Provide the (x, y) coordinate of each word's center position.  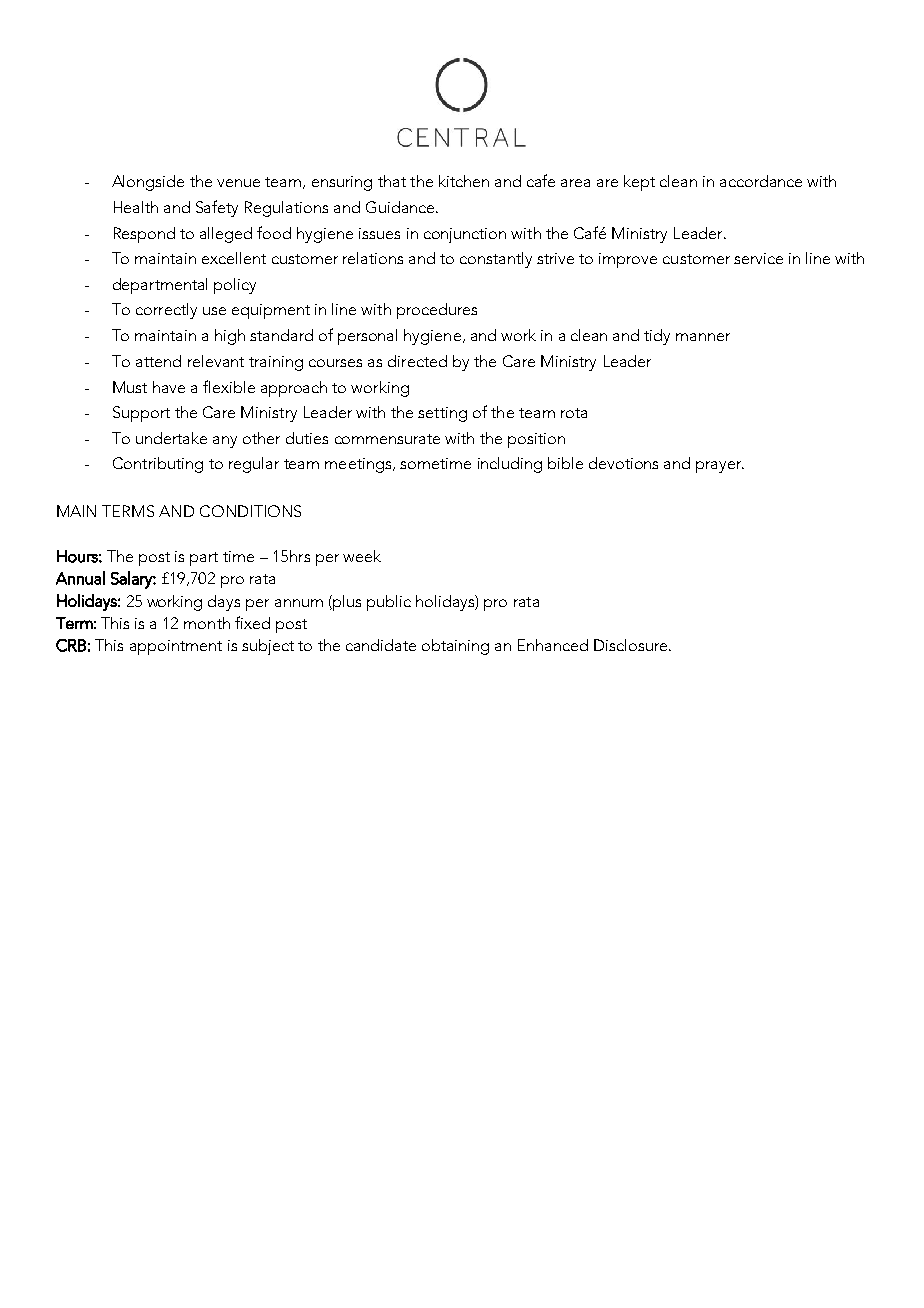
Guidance (401, 207)
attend (158, 361)
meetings (359, 465)
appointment (176, 647)
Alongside (148, 183)
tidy (657, 337)
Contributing (158, 465)
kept (639, 183)
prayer (720, 467)
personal (367, 337)
